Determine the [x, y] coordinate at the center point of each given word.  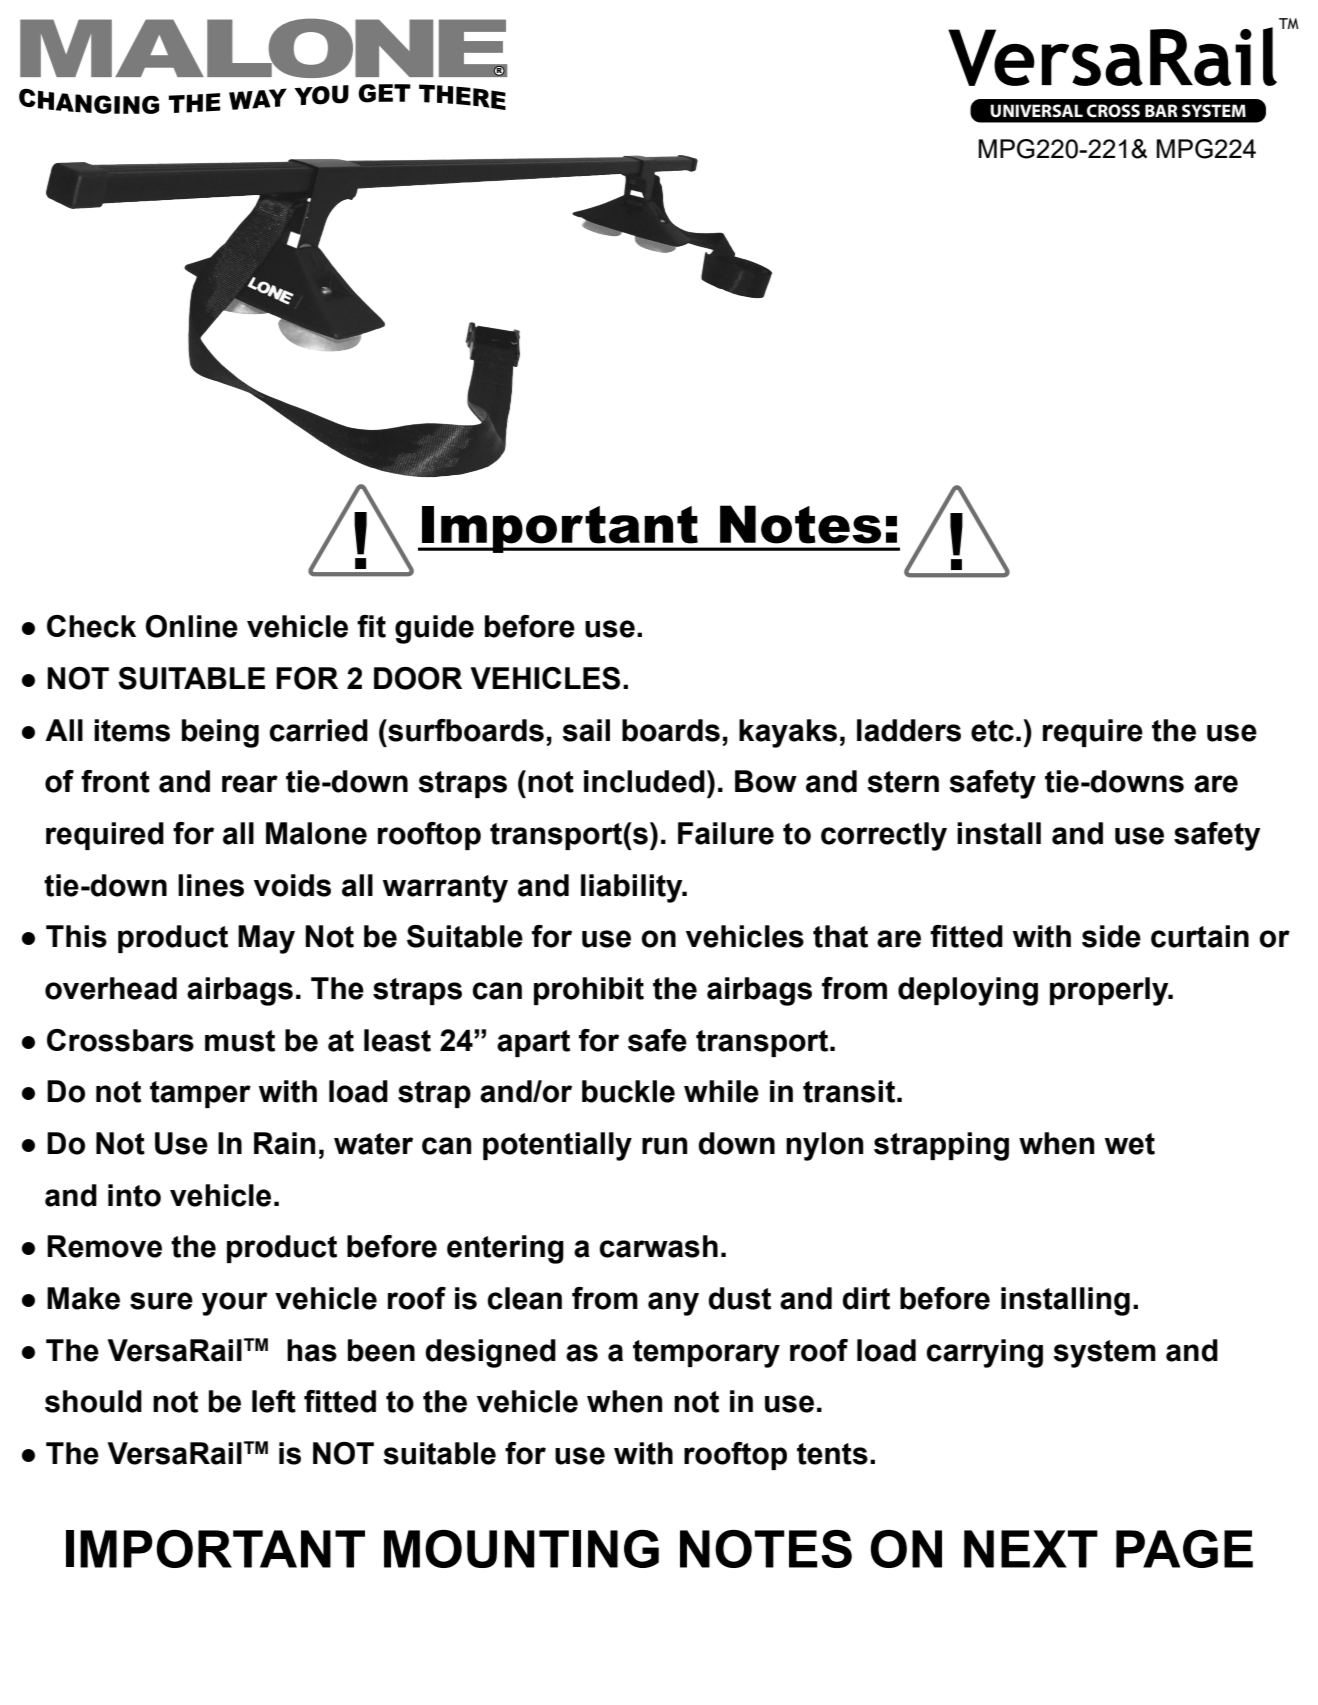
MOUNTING [521, 1549]
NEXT [1031, 1549]
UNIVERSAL [1036, 111]
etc [992, 731]
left [274, 1401]
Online [192, 626]
